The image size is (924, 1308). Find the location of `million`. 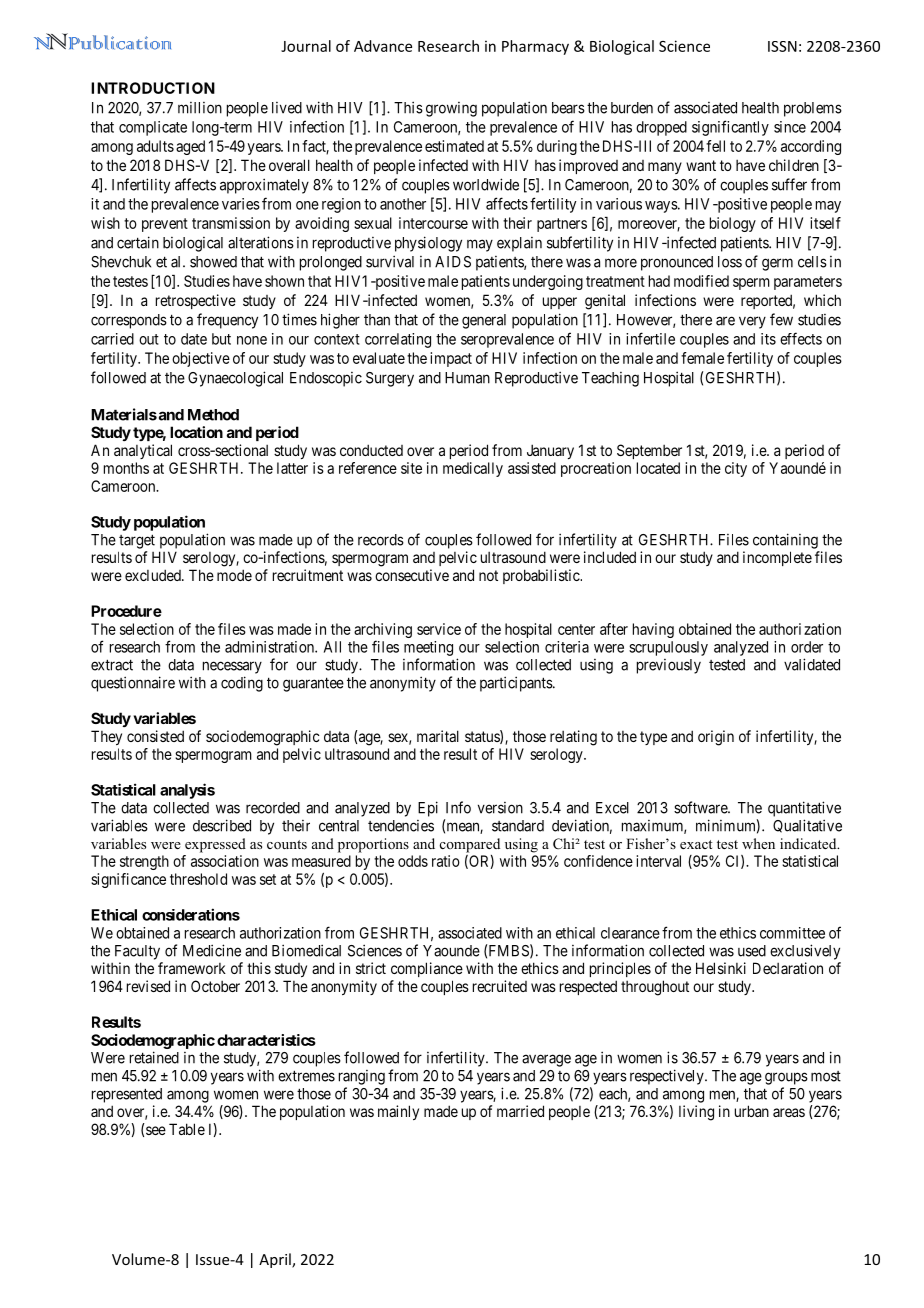

million is located at coordinates (200, 108).
